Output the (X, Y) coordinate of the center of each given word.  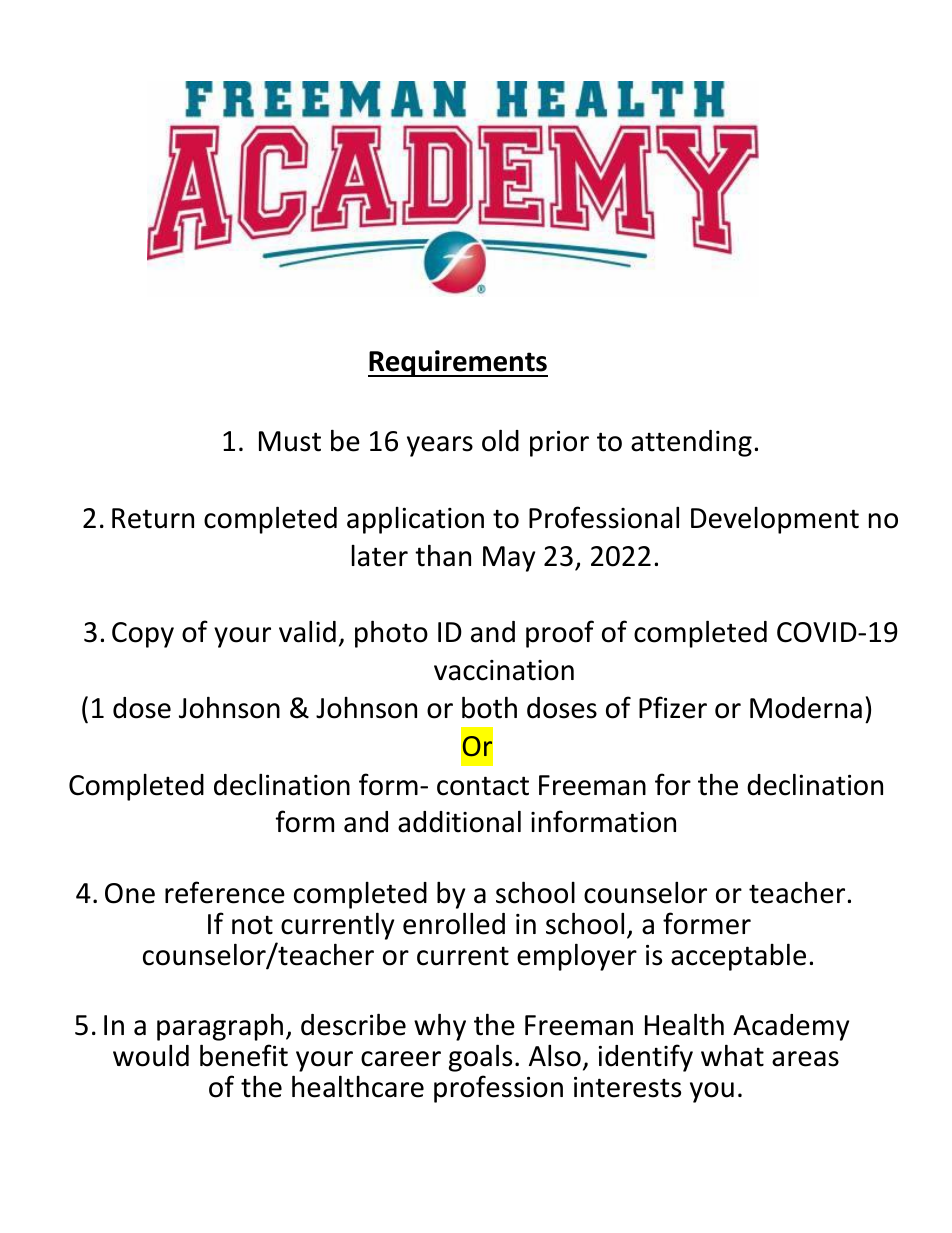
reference (225, 892)
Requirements (458, 363)
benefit (244, 1055)
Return (153, 518)
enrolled (454, 923)
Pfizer (673, 707)
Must (290, 441)
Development (775, 520)
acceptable (738, 957)
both (489, 707)
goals (480, 1058)
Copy (143, 635)
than (443, 555)
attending (691, 443)
